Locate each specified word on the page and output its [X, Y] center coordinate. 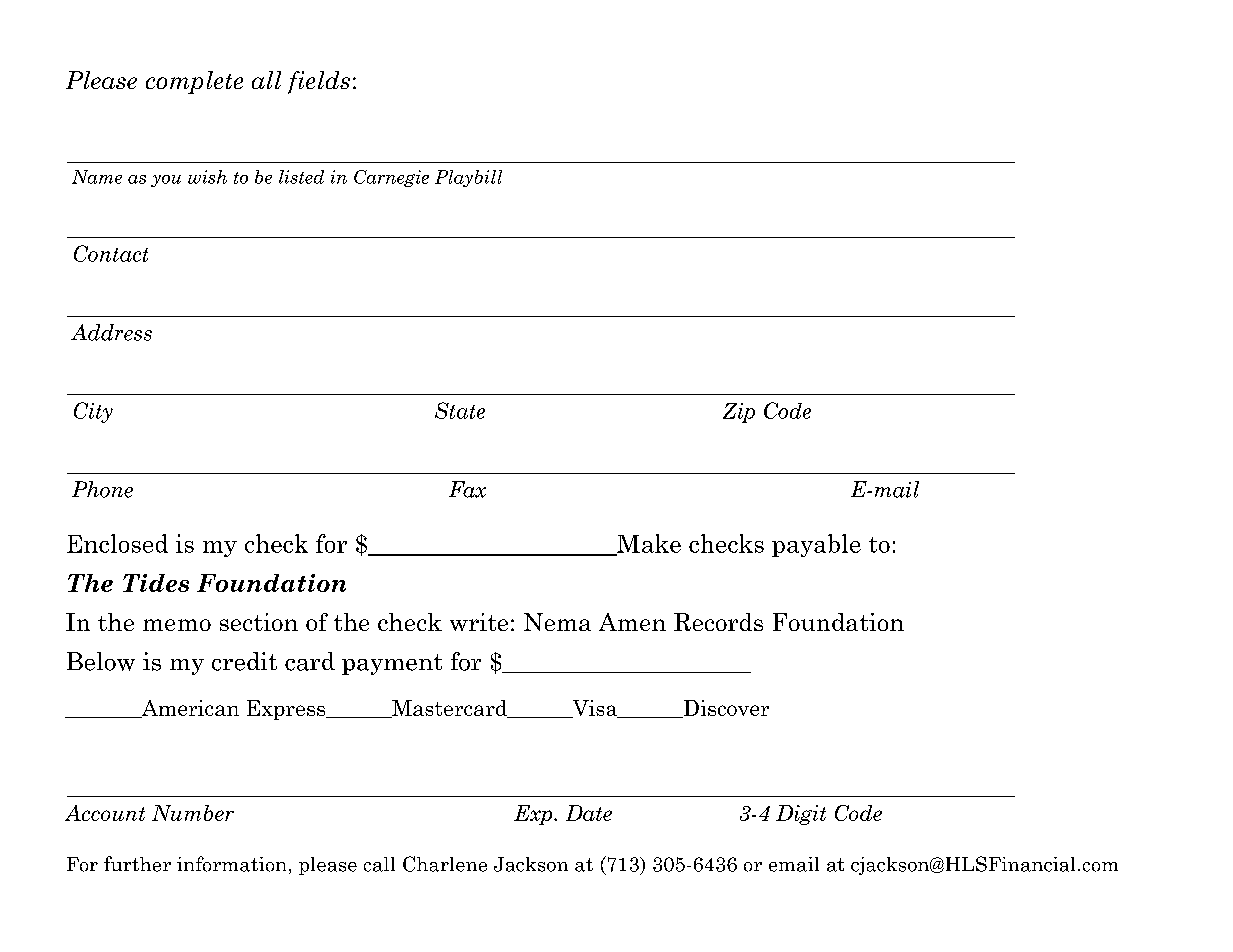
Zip [739, 413]
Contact [111, 253]
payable [816, 545]
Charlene [445, 864]
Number [193, 813]
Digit [801, 815]
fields [319, 82]
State [460, 410]
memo [177, 625]
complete [194, 82]
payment [392, 664]
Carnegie [391, 178]
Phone [102, 489]
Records [718, 622]
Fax [467, 489]
